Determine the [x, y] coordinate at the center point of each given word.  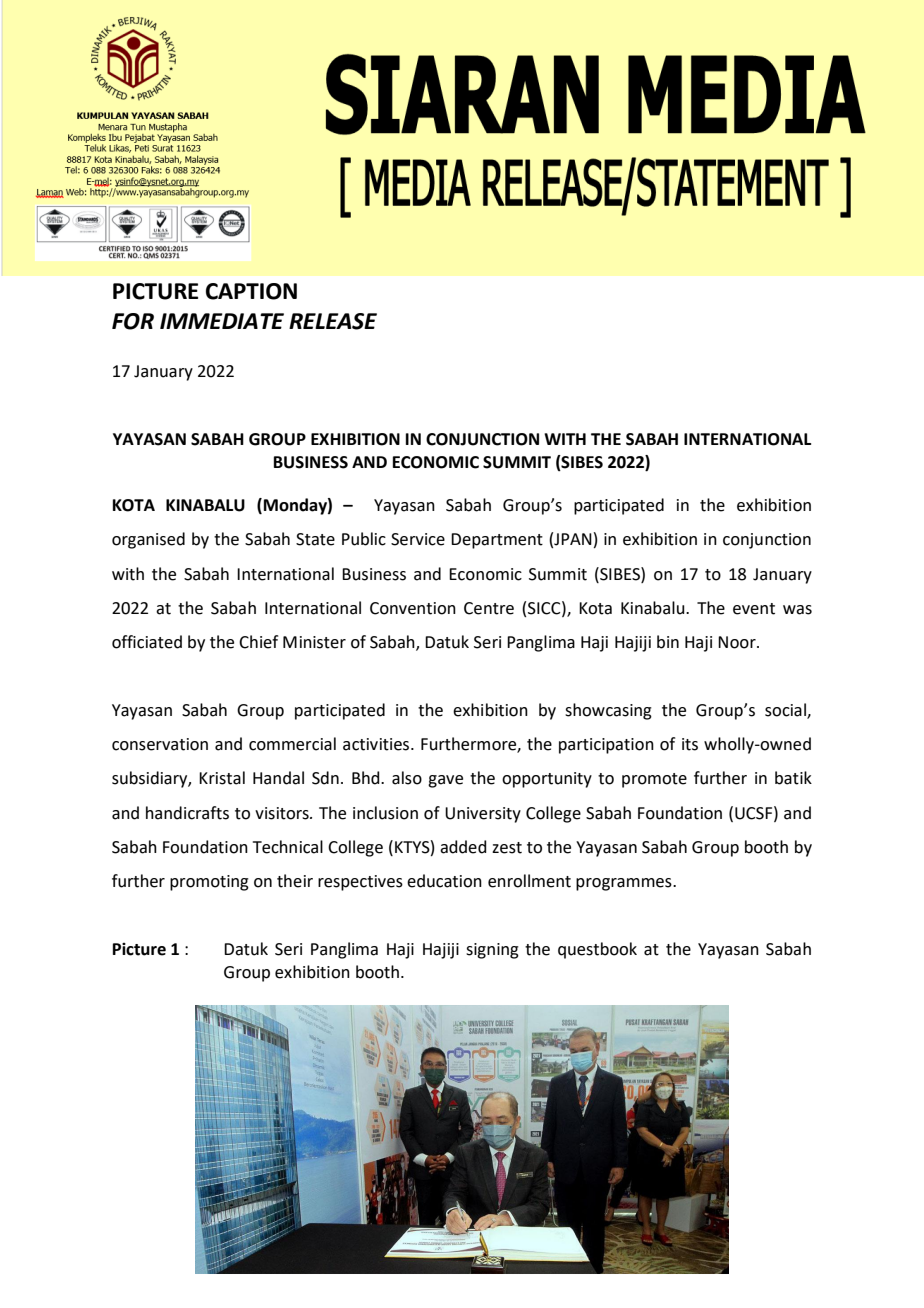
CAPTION [251, 291]
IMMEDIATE [222, 321]
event [754, 609]
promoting [209, 883]
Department [497, 541]
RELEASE [333, 321]
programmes [625, 884]
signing [492, 951]
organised [148, 540]
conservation [160, 744]
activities [377, 744]
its [690, 744]
